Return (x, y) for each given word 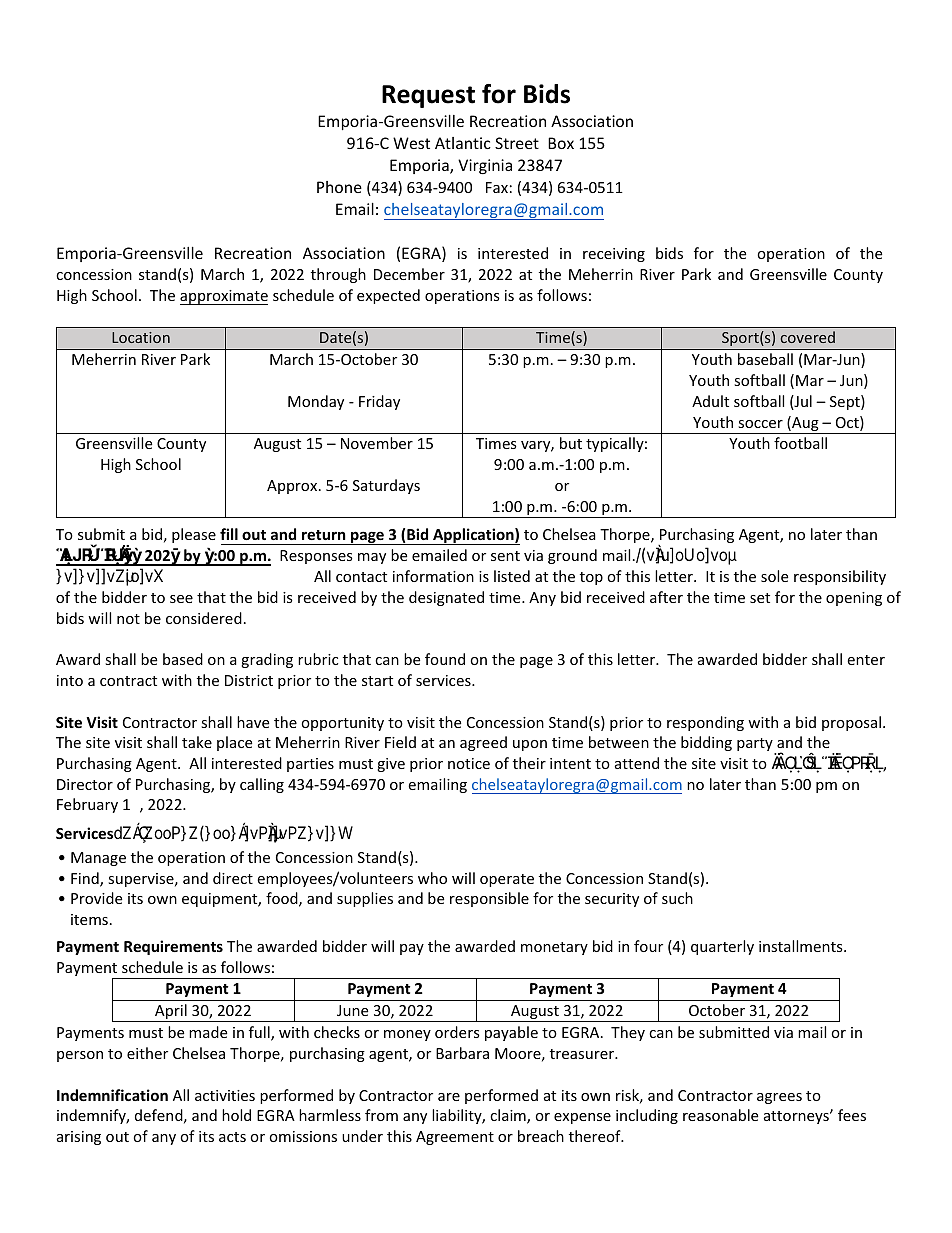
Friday (379, 402)
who (432, 878)
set (760, 598)
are (449, 1097)
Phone (339, 187)
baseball (765, 359)
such (677, 898)
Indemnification (112, 1095)
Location (141, 337)
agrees (779, 1098)
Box (561, 143)
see (181, 599)
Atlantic (463, 143)
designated (446, 598)
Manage (98, 859)
